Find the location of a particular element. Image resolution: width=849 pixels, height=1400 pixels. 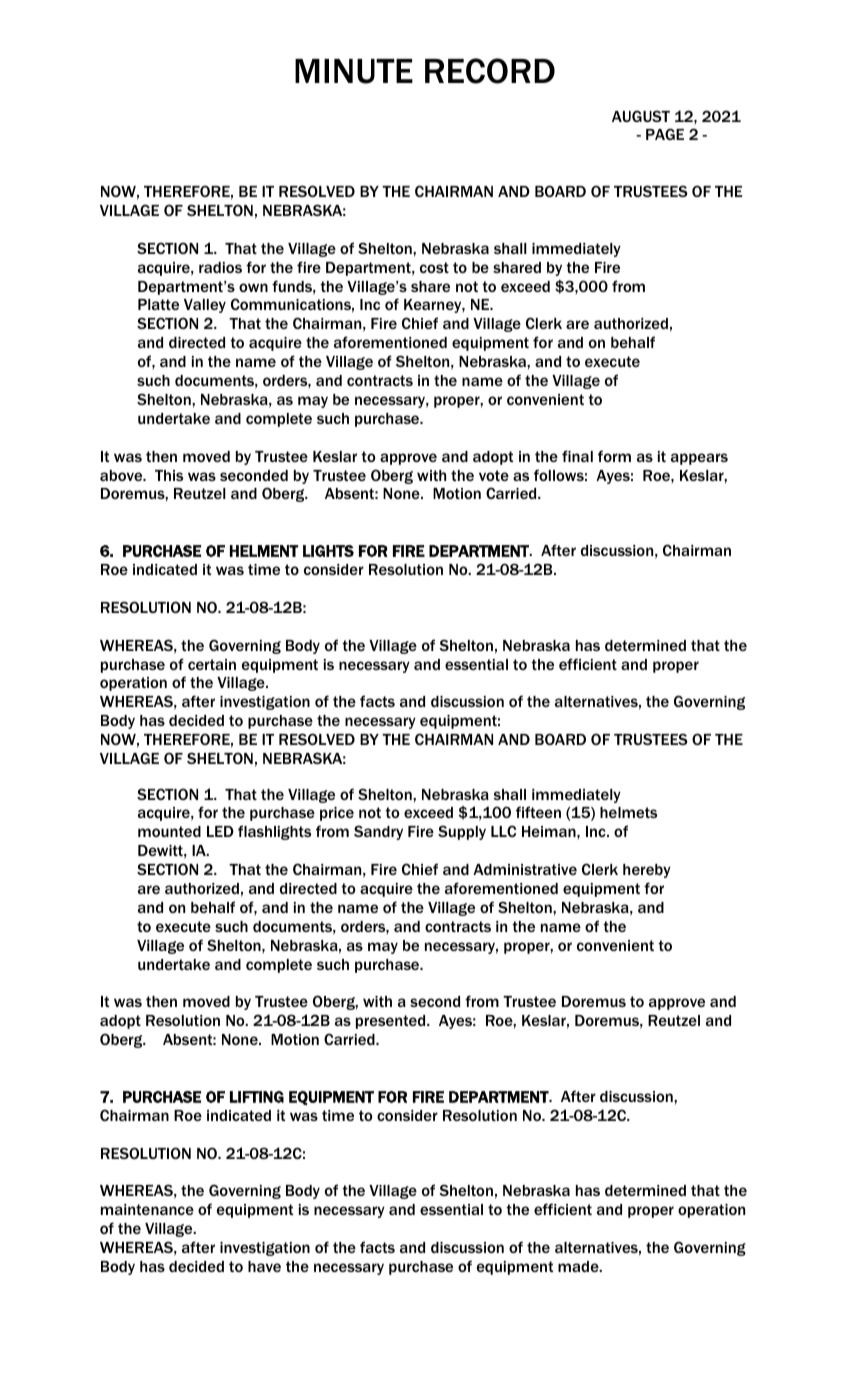

fifteen is located at coordinates (538, 812).
